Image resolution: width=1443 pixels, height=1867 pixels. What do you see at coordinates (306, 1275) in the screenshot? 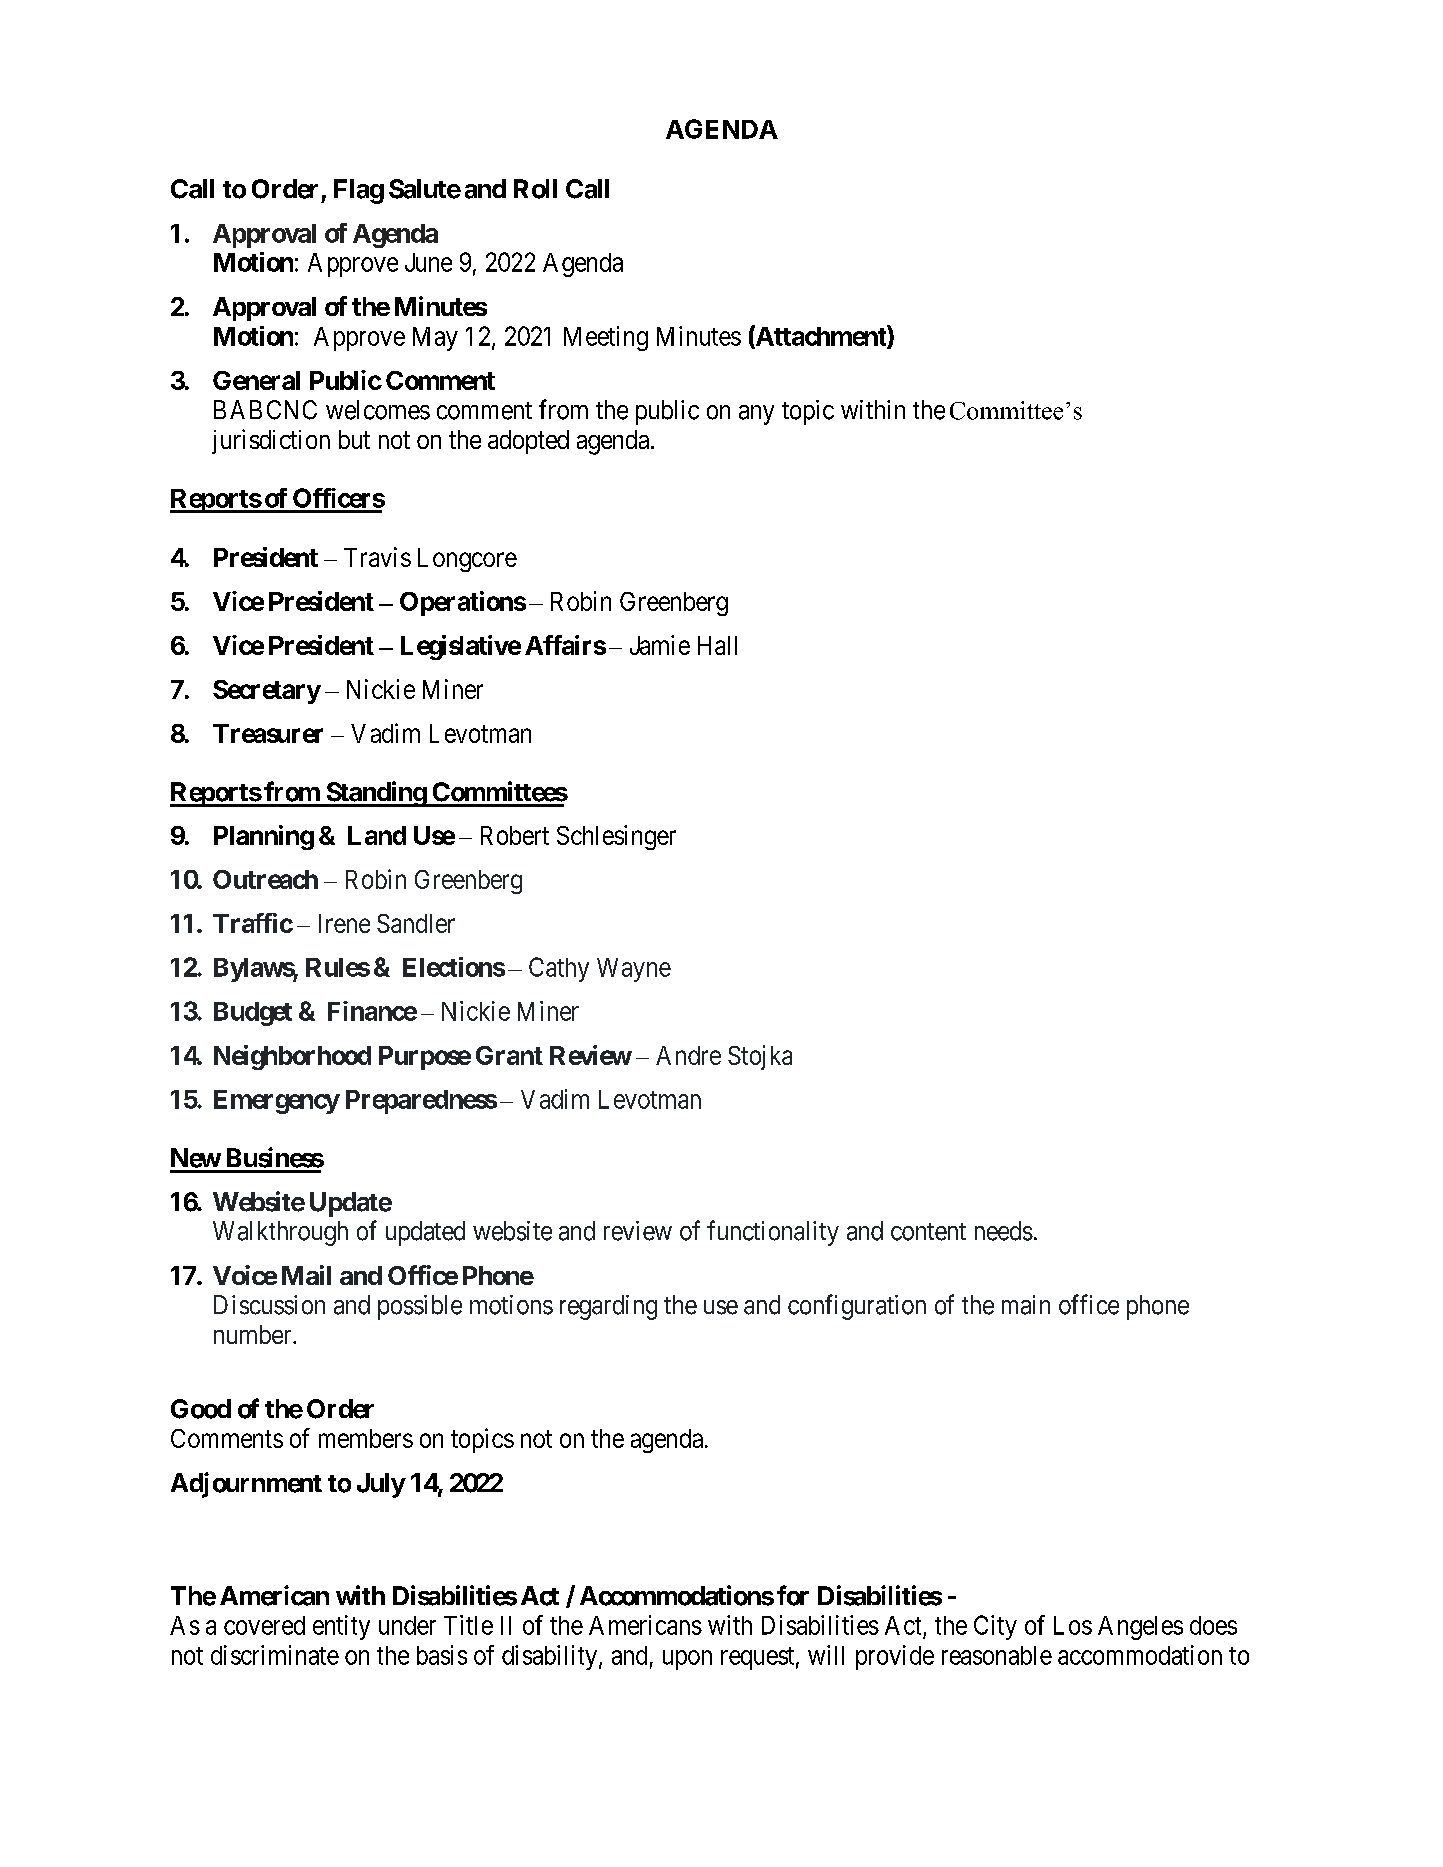
I see `Mail` at bounding box center [306, 1275].
